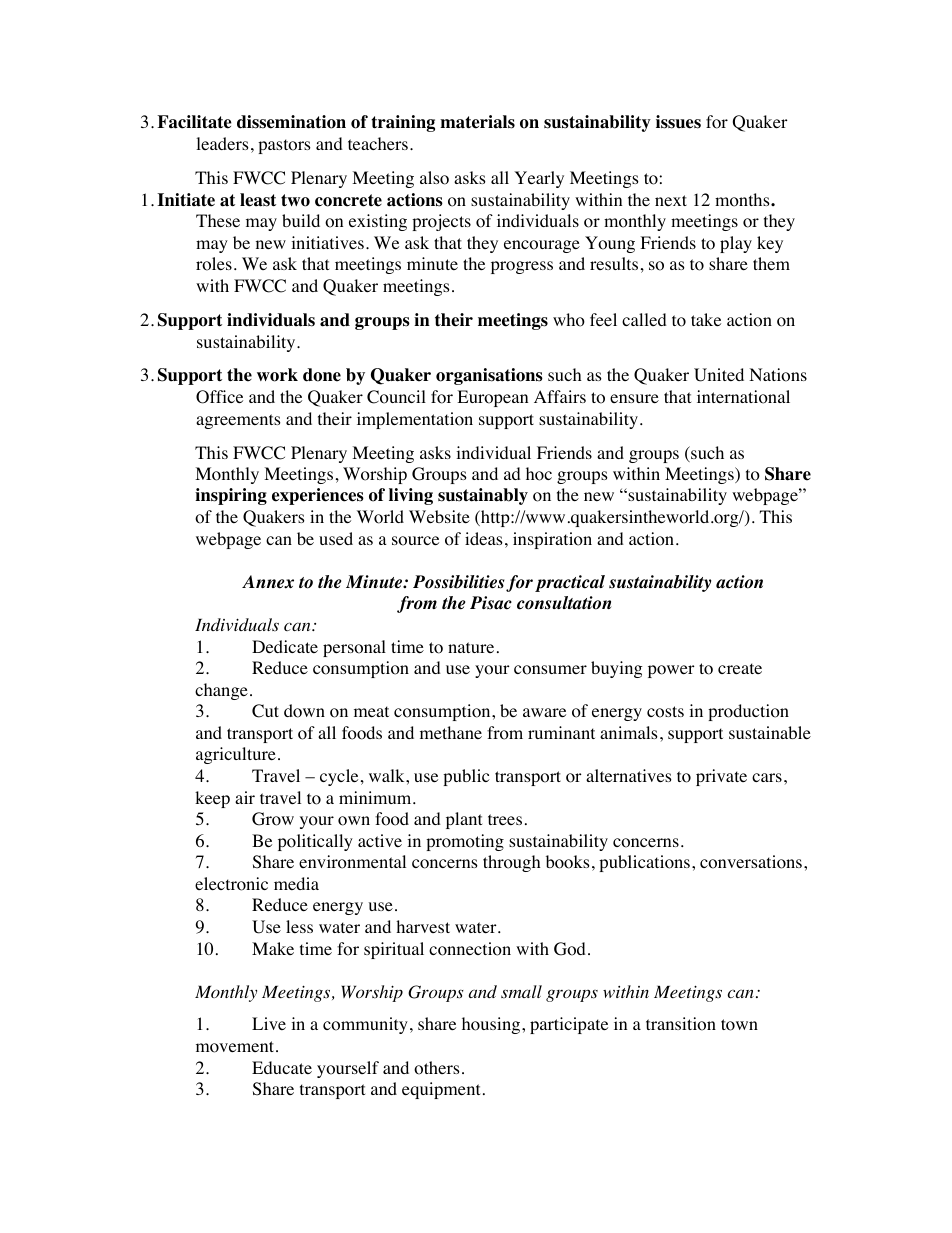  I want to click on pastors, so click(284, 146).
